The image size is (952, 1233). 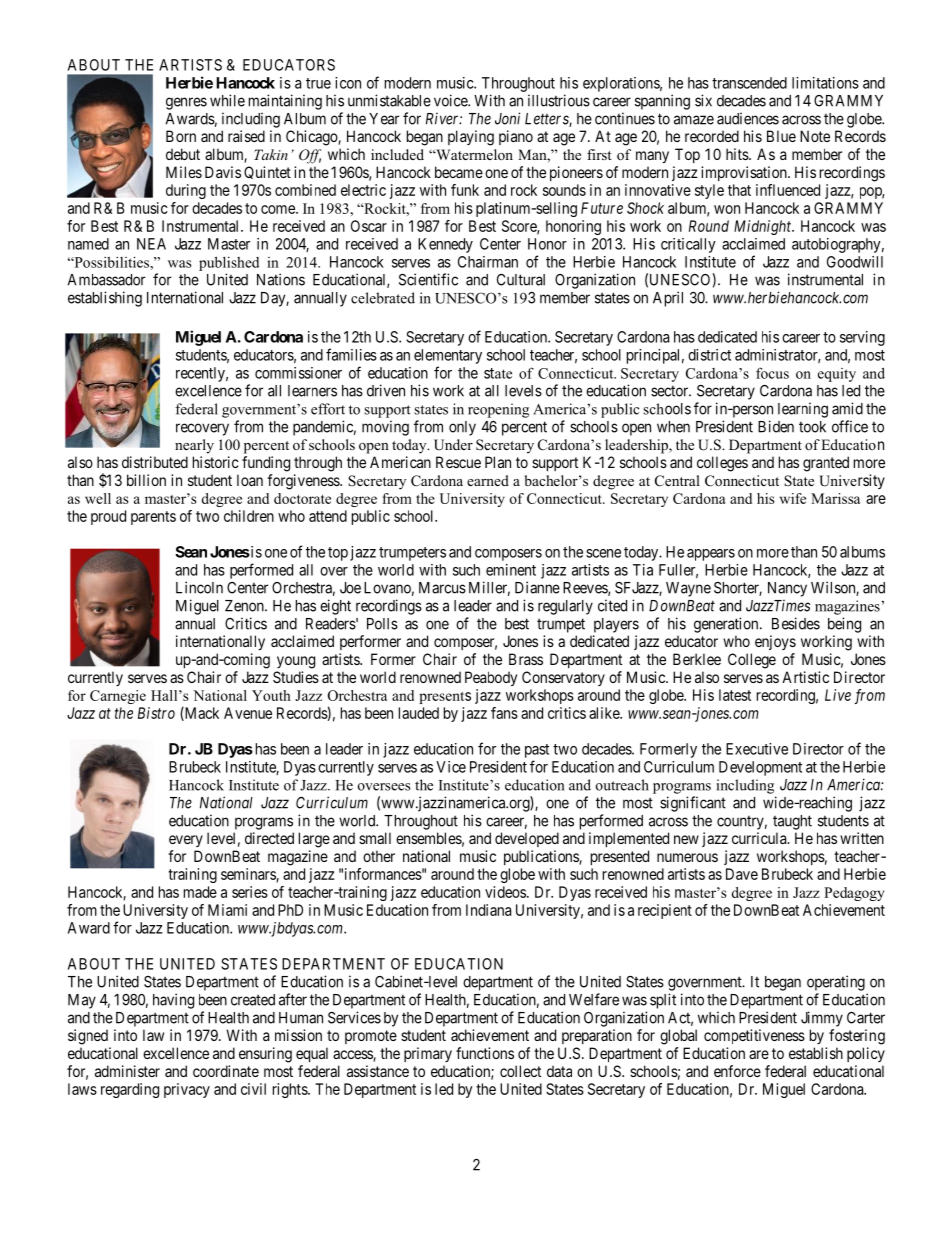 What do you see at coordinates (462, 428) in the page?
I see `only` at bounding box center [462, 428].
